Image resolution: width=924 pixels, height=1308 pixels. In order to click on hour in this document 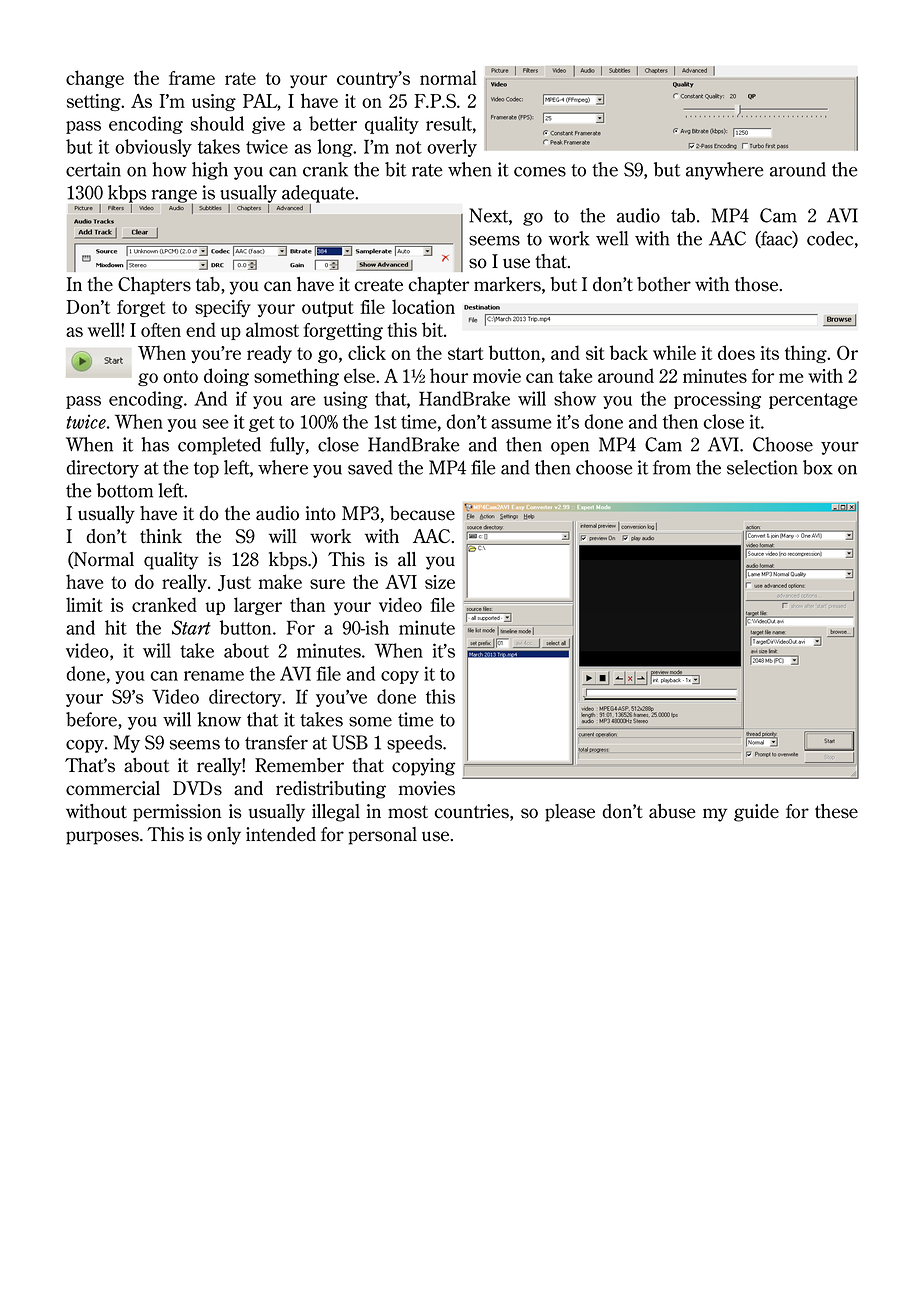, I will do `click(449, 375)`.
